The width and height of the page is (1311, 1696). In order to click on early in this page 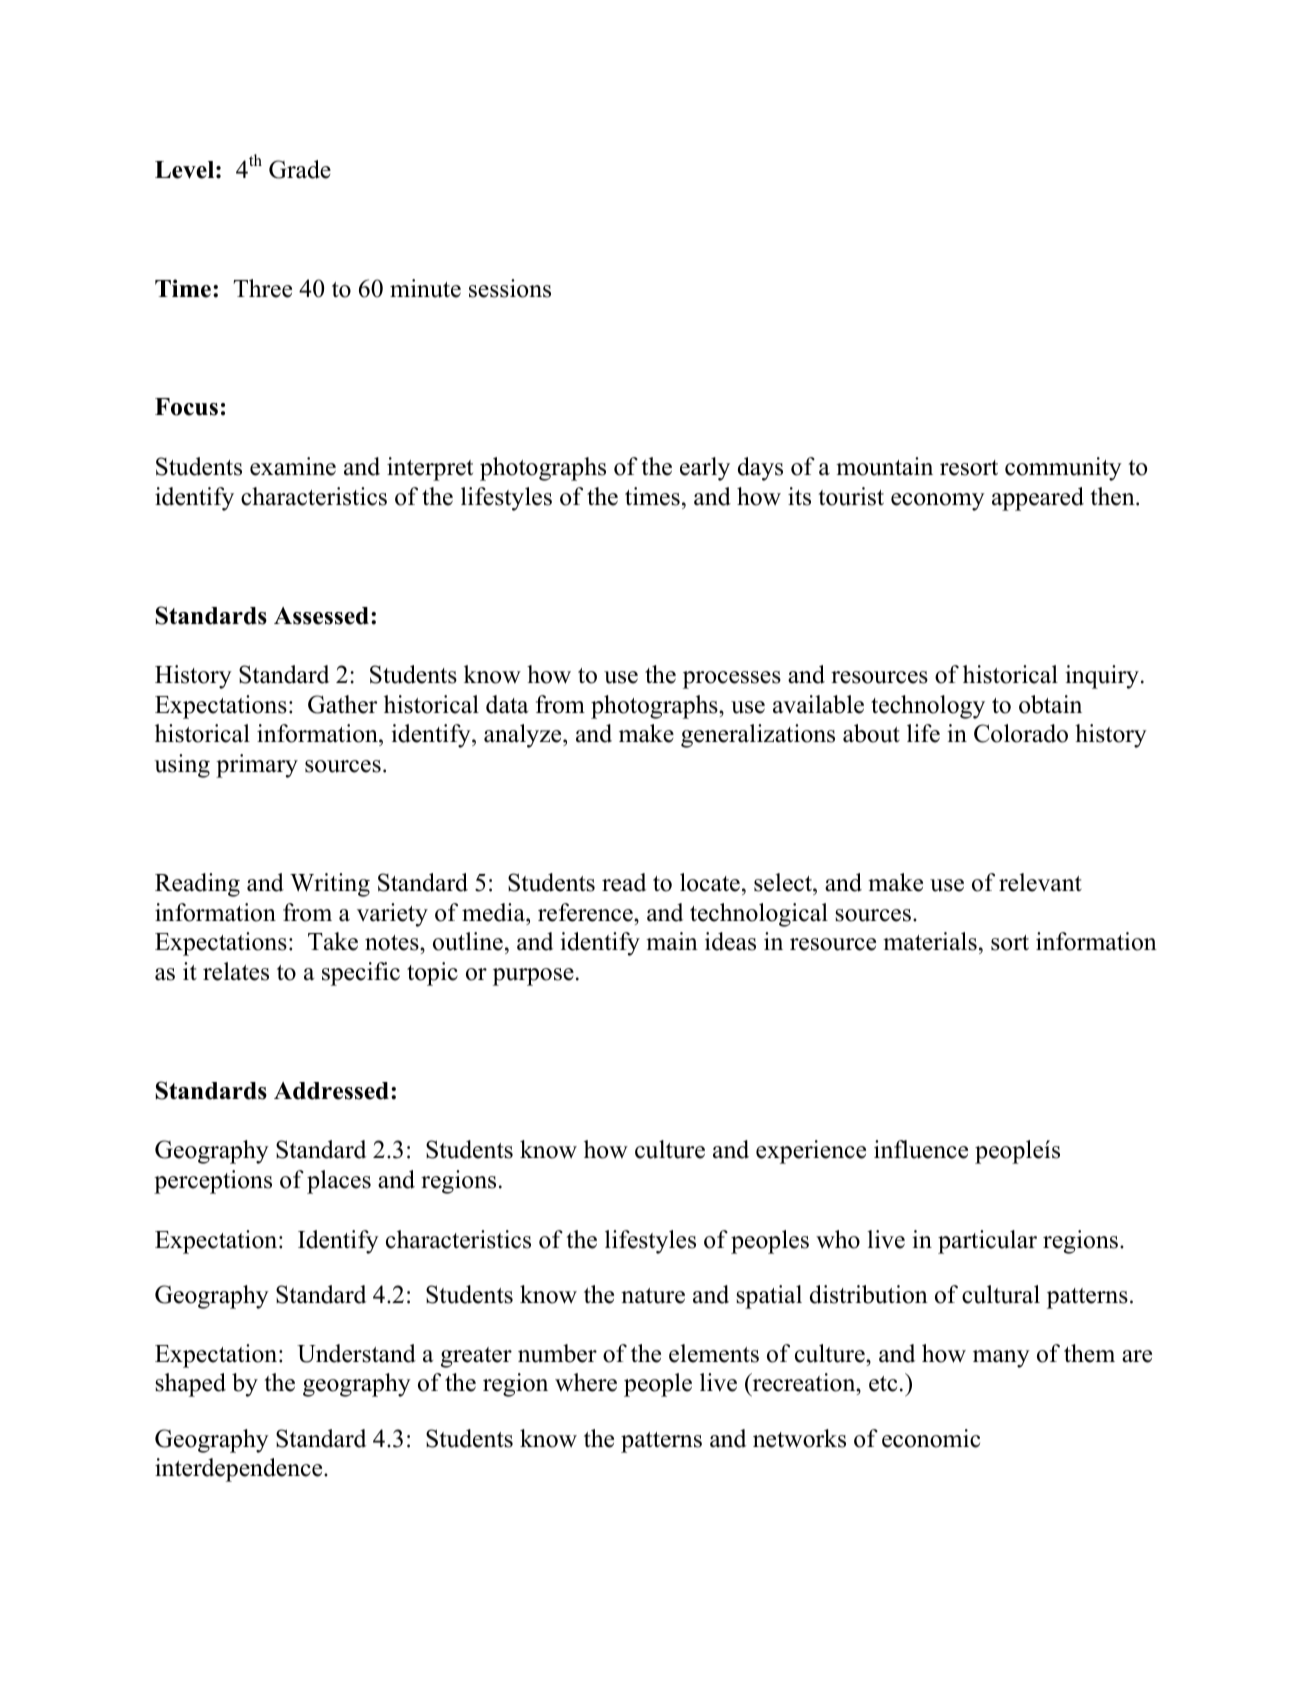, I will do `click(705, 469)`.
